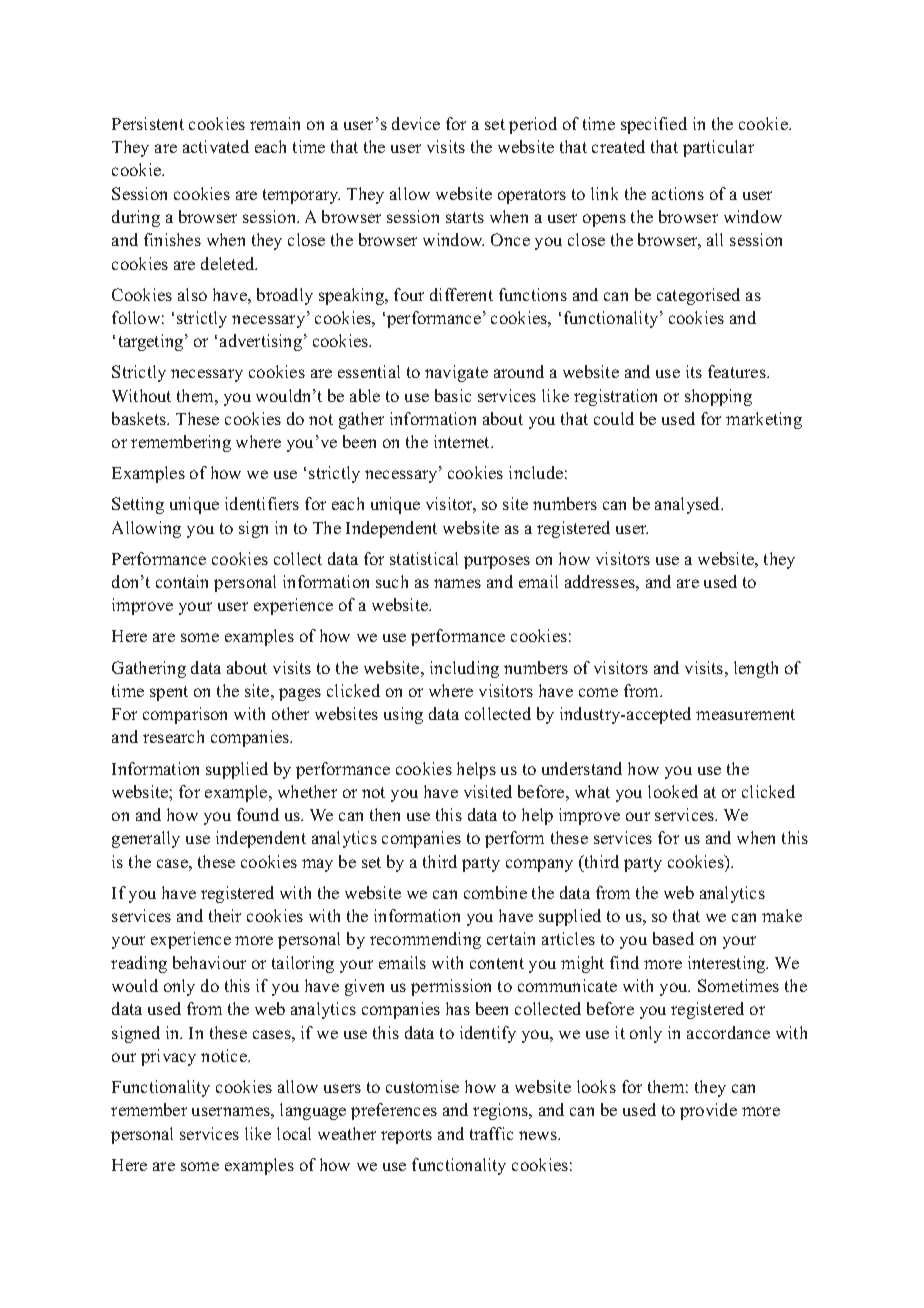  I want to click on including, so click(464, 669).
